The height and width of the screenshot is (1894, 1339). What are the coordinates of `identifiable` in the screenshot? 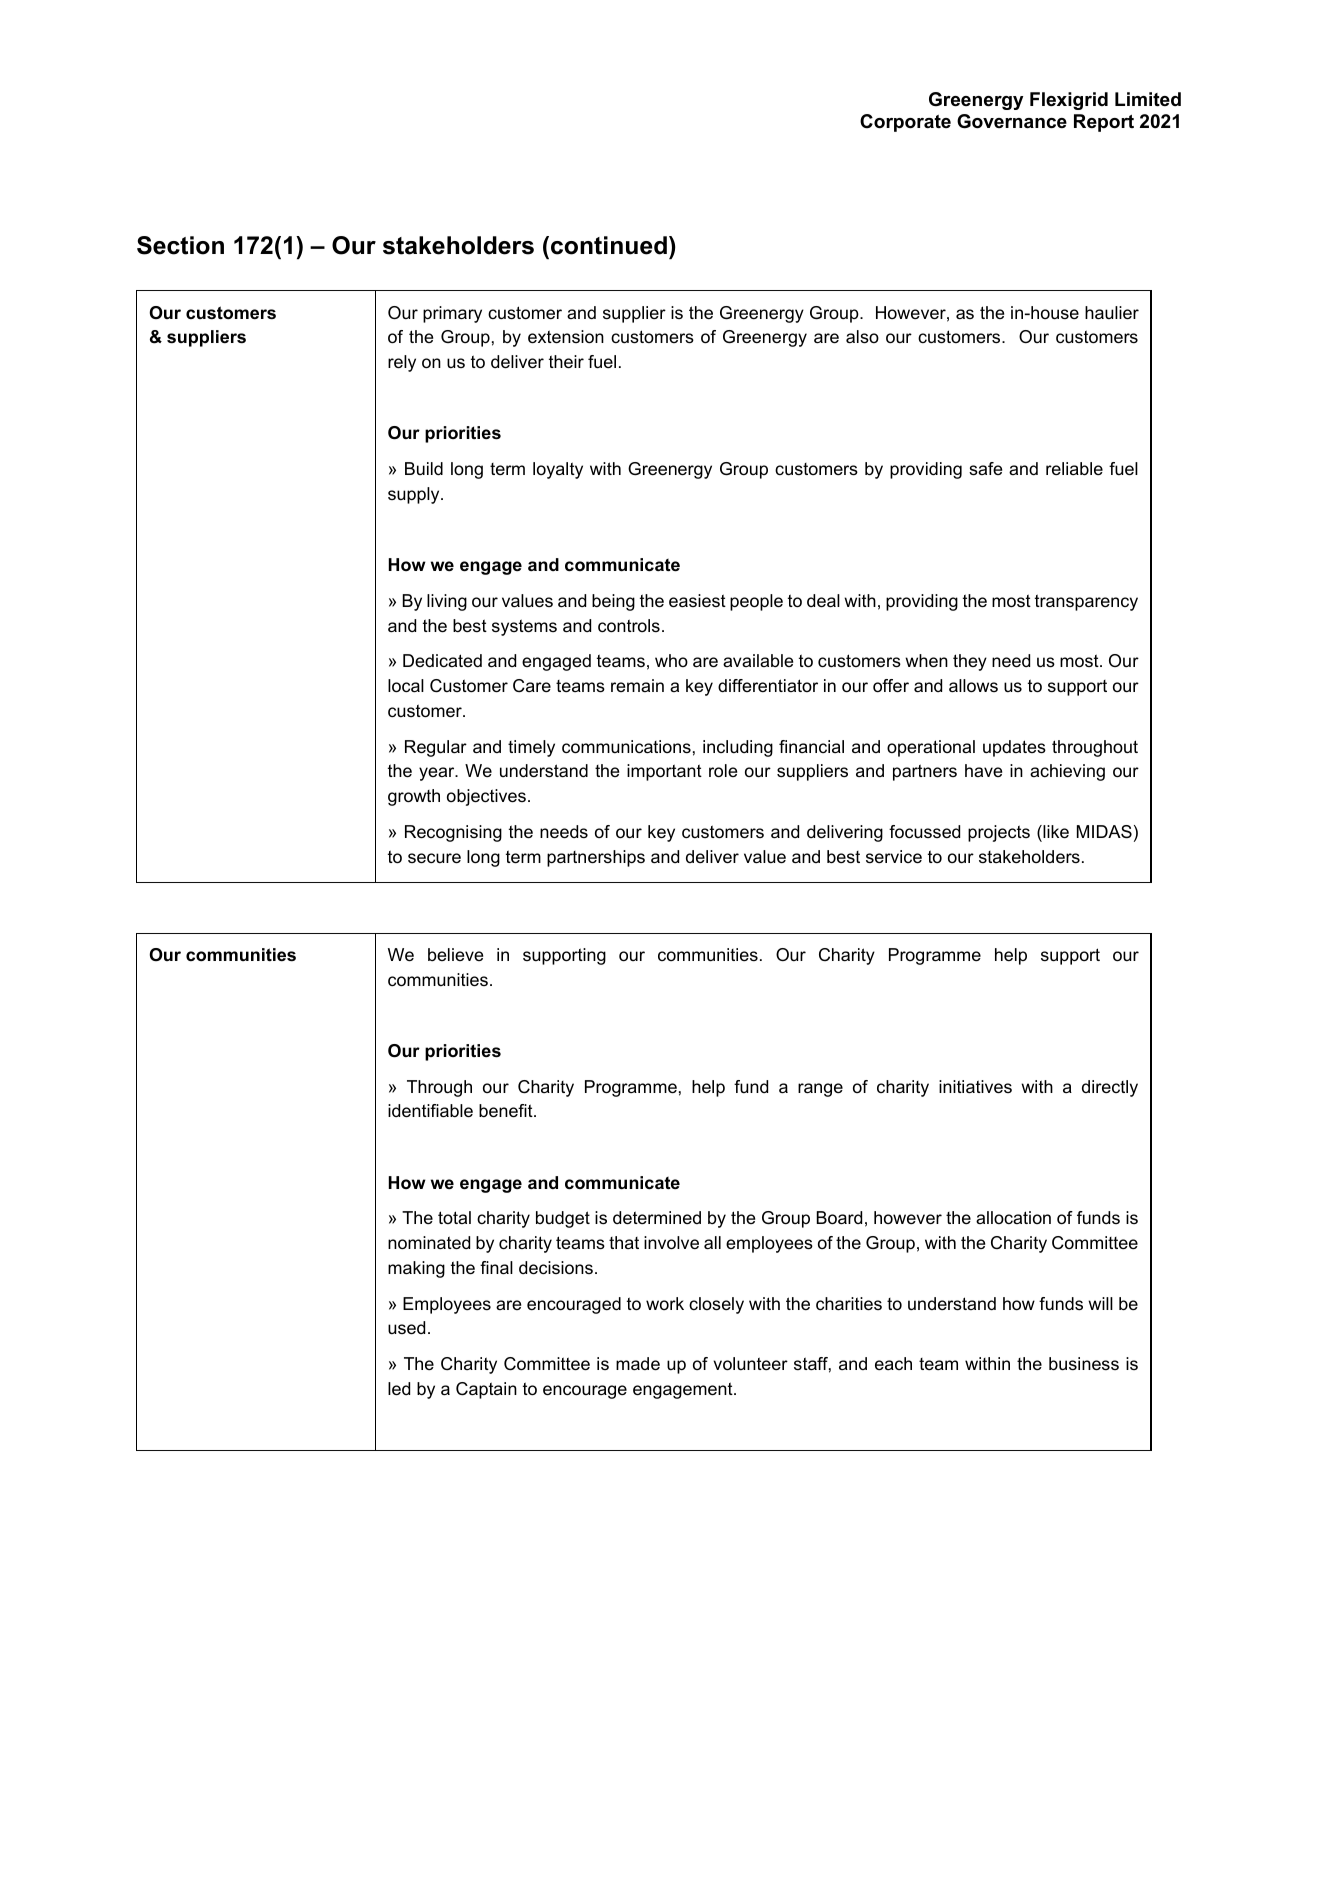 It's located at (430, 1111).
